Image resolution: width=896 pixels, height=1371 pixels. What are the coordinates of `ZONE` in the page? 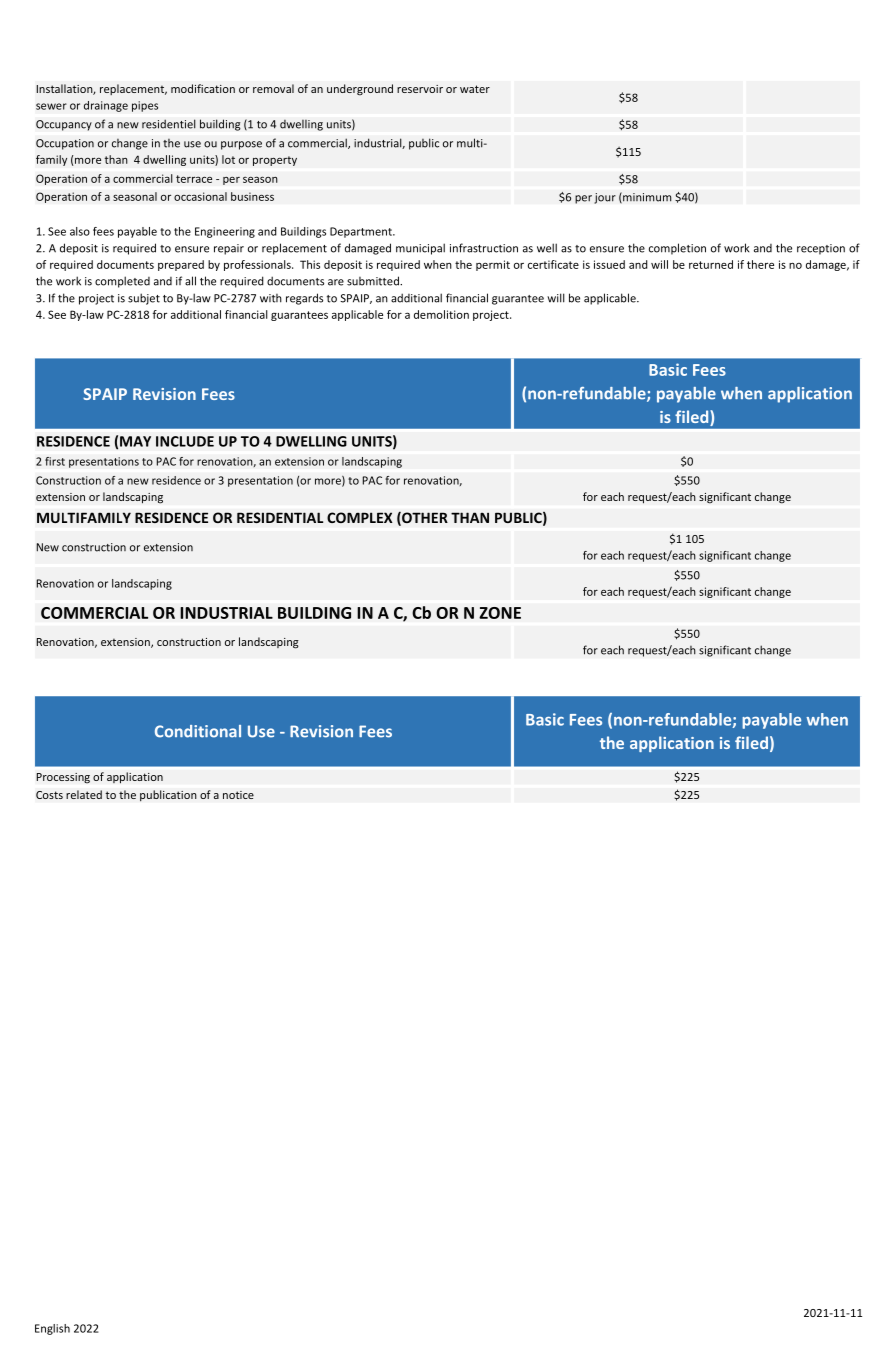 It's located at (500, 613).
